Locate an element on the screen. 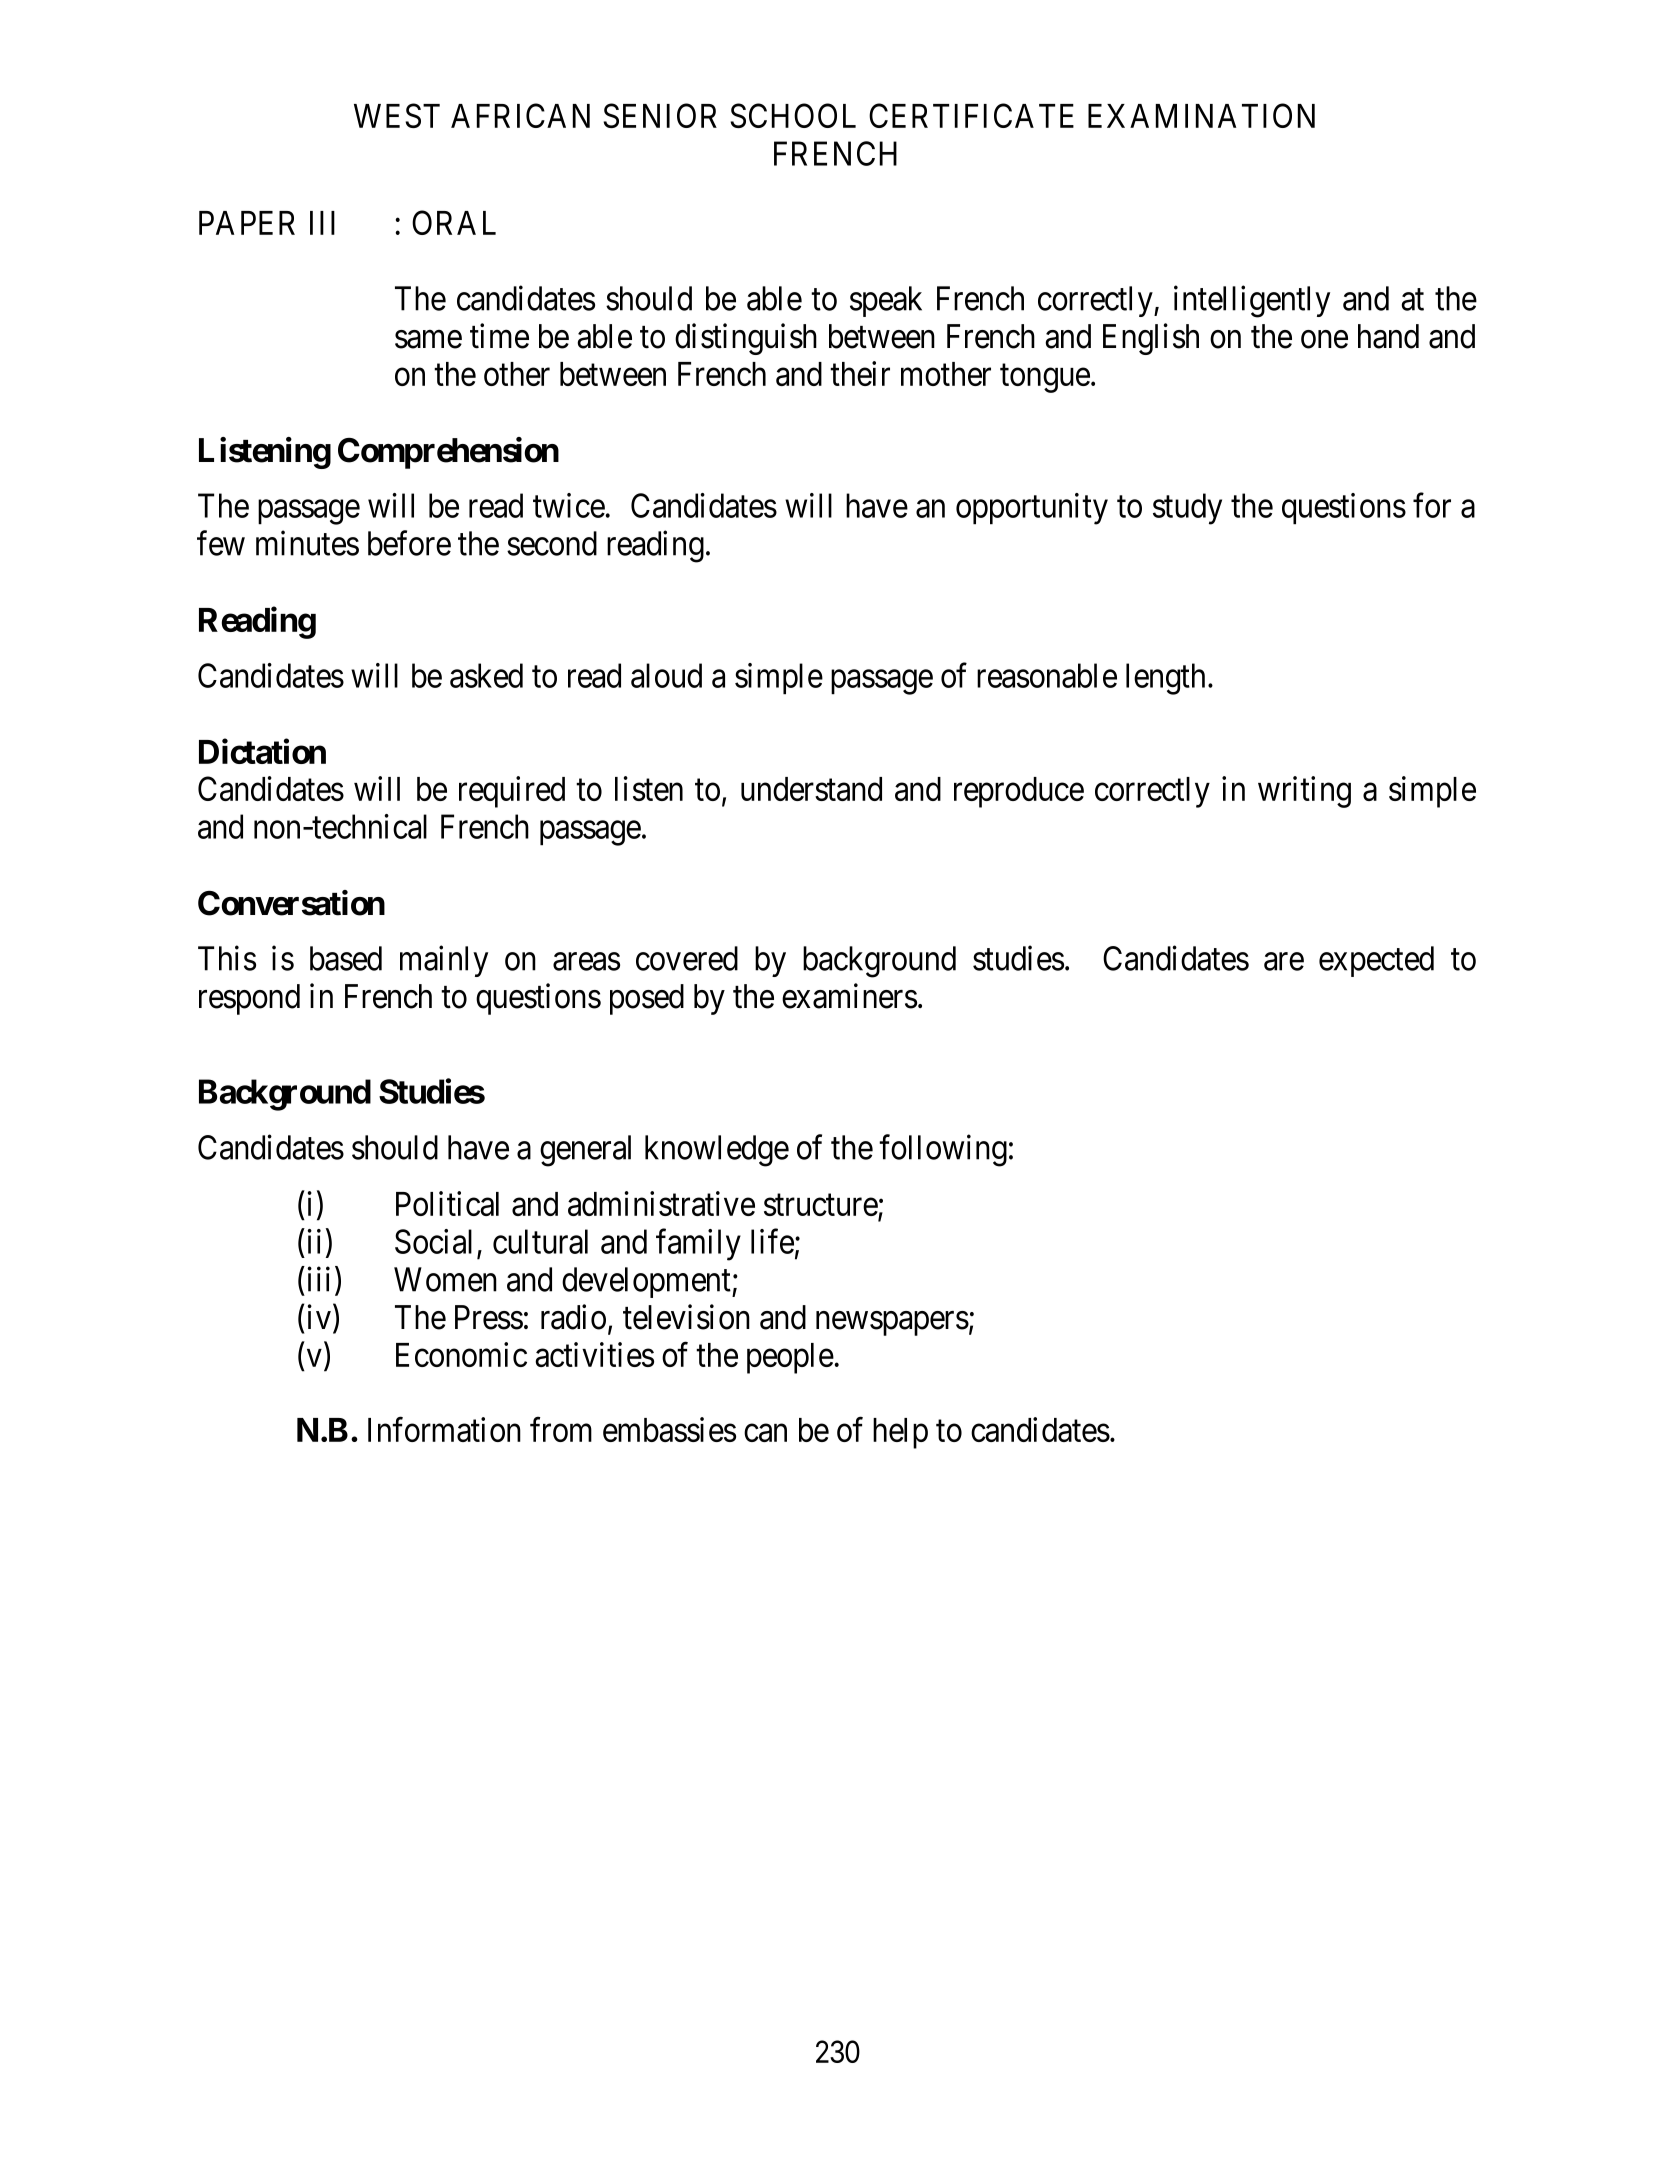 Image resolution: width=1673 pixels, height=2165 pixels. SCHOOL is located at coordinates (793, 115).
